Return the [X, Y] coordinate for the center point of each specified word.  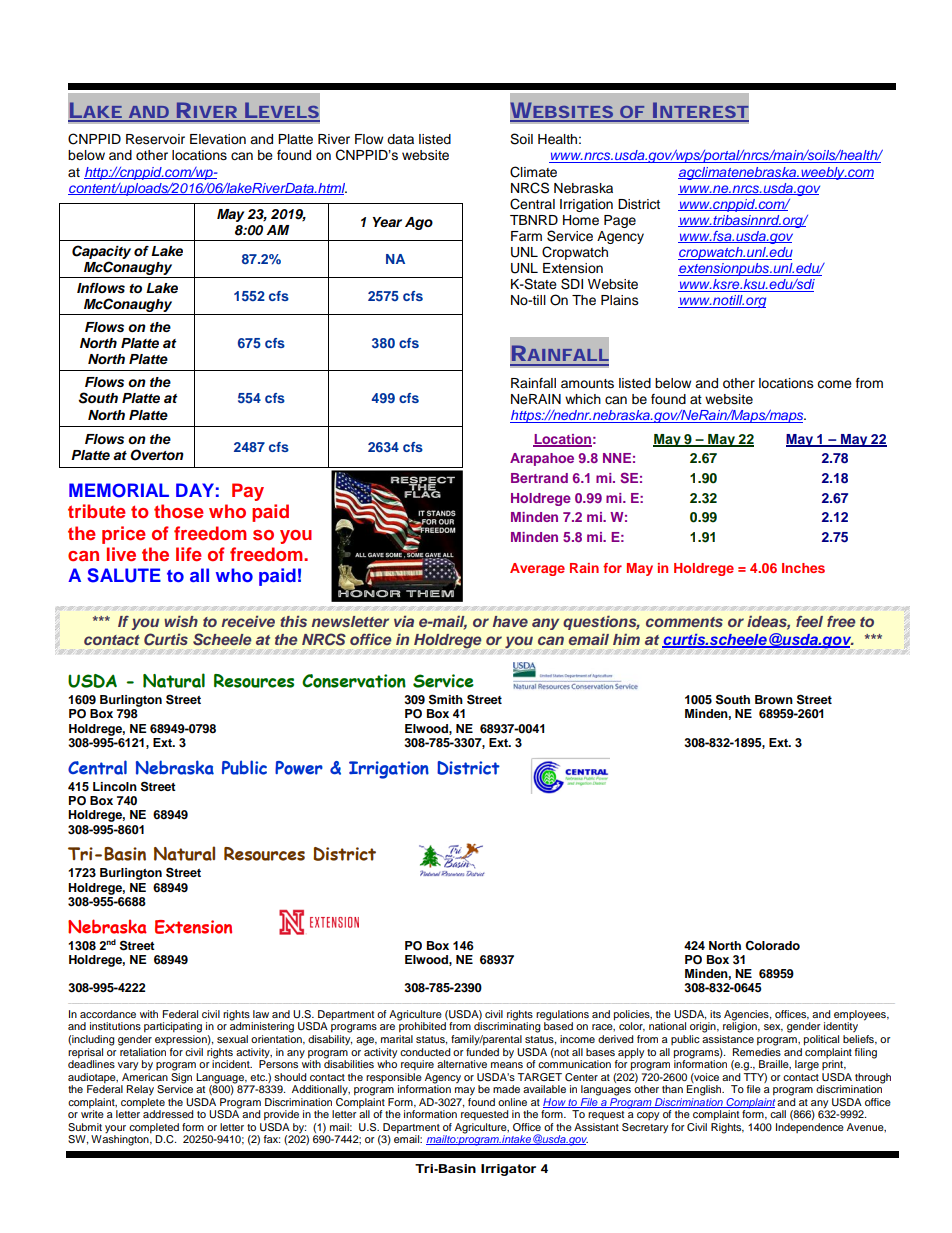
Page [620, 221]
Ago [419, 223]
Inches [803, 568]
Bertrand [539, 478]
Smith [446, 699]
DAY [195, 490]
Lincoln [115, 786]
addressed [167, 1113]
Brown [774, 699]
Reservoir [155, 139]
